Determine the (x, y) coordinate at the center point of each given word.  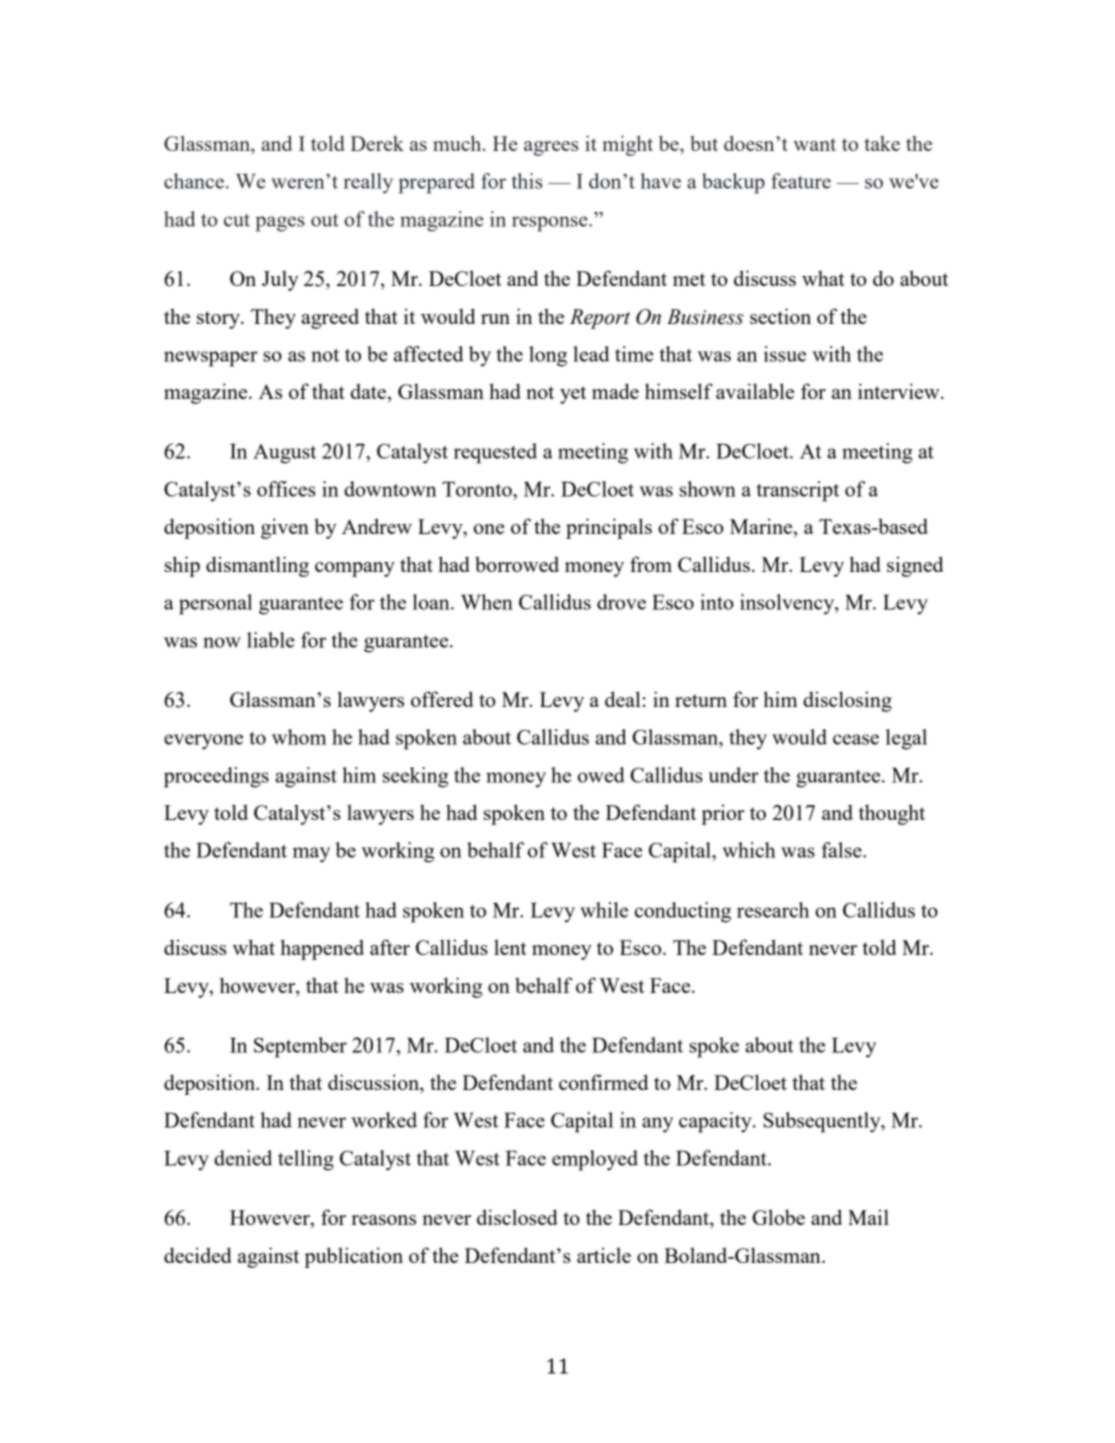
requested (495, 453)
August (284, 454)
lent (510, 947)
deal (622, 699)
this (527, 181)
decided (198, 1255)
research (773, 910)
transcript (798, 491)
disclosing (847, 701)
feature (801, 181)
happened (322, 949)
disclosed (517, 1217)
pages (280, 224)
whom (299, 737)
